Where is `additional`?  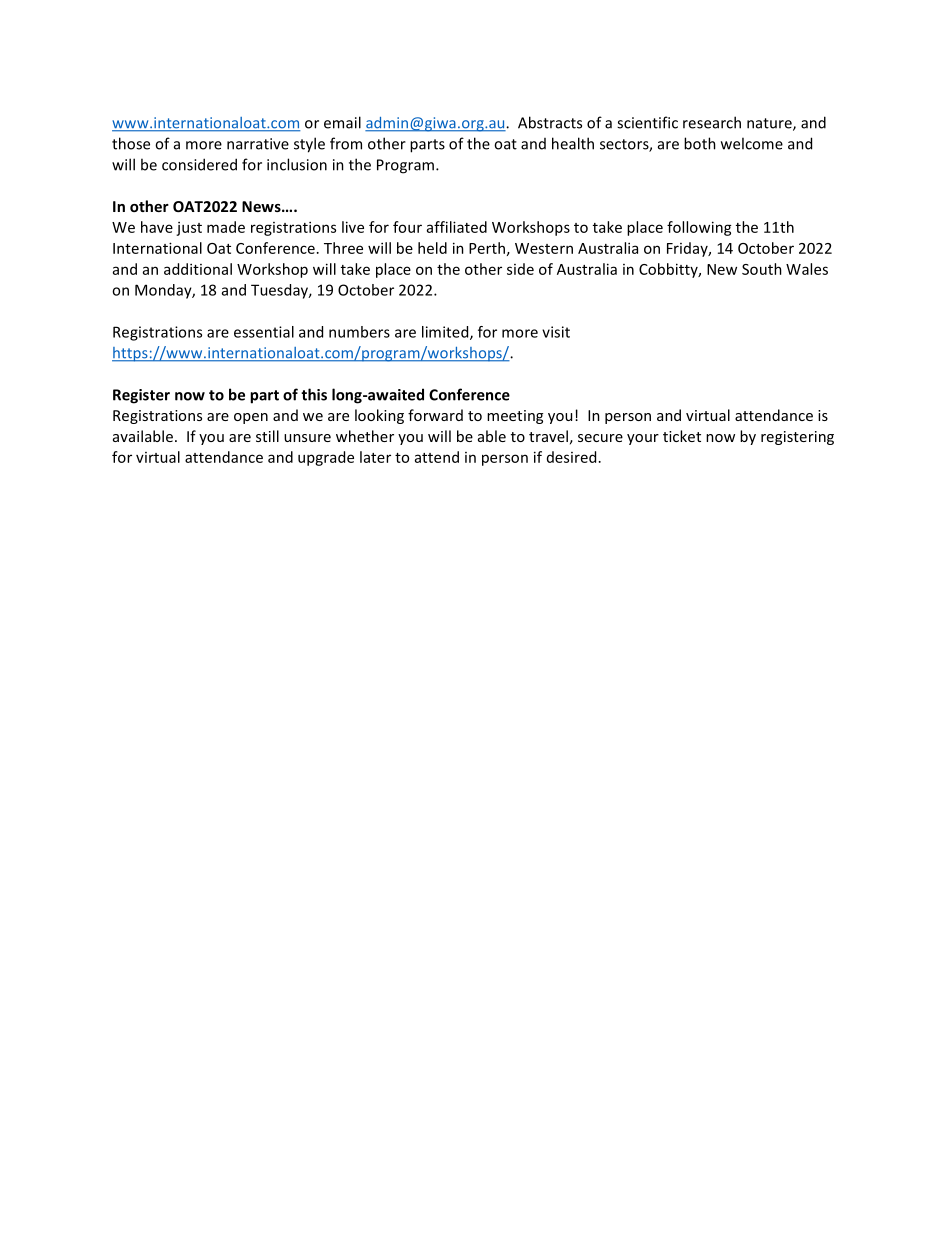
additional is located at coordinates (198, 269).
